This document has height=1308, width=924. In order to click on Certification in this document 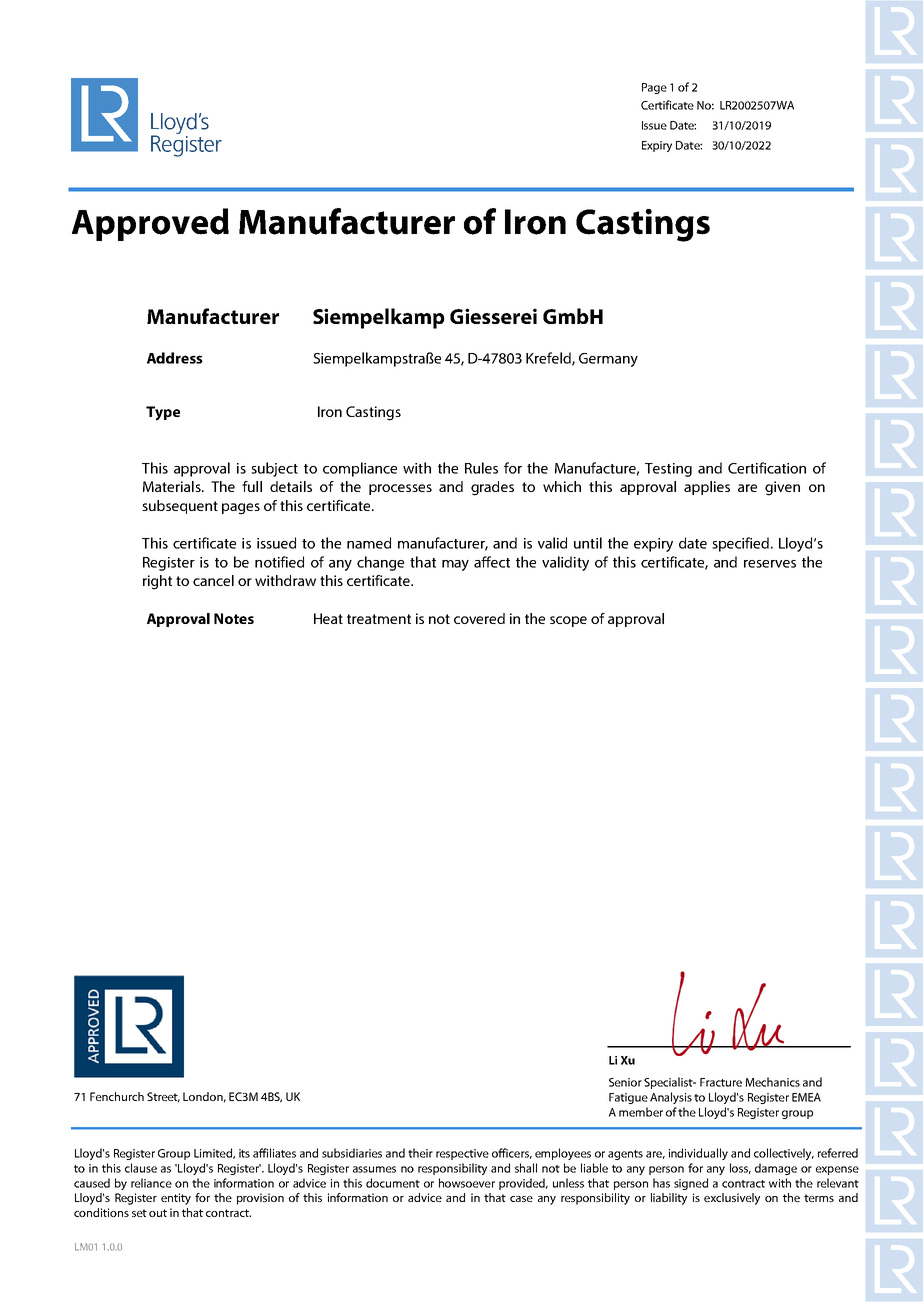, I will do `click(767, 468)`.
